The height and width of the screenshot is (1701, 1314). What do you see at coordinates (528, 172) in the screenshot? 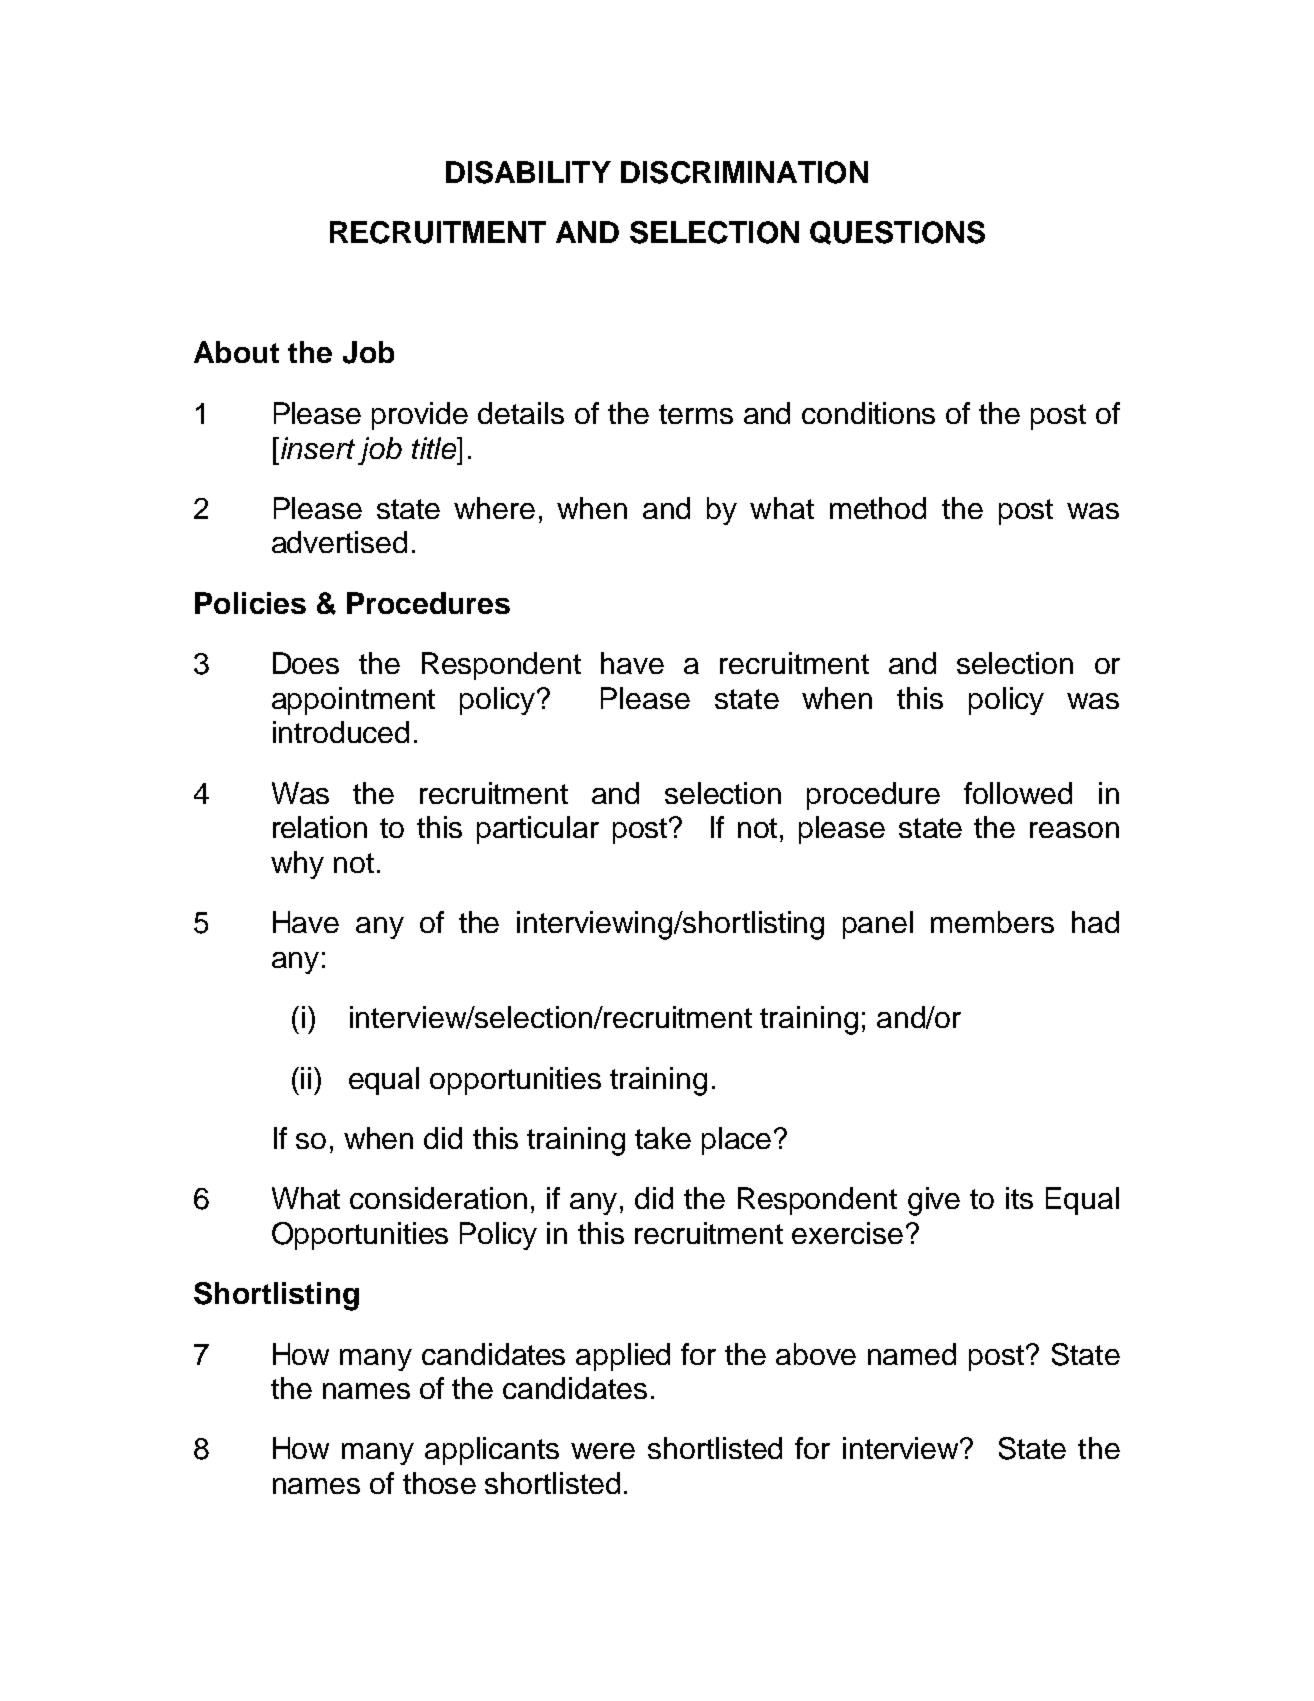
I see `DISABILITY` at bounding box center [528, 172].
